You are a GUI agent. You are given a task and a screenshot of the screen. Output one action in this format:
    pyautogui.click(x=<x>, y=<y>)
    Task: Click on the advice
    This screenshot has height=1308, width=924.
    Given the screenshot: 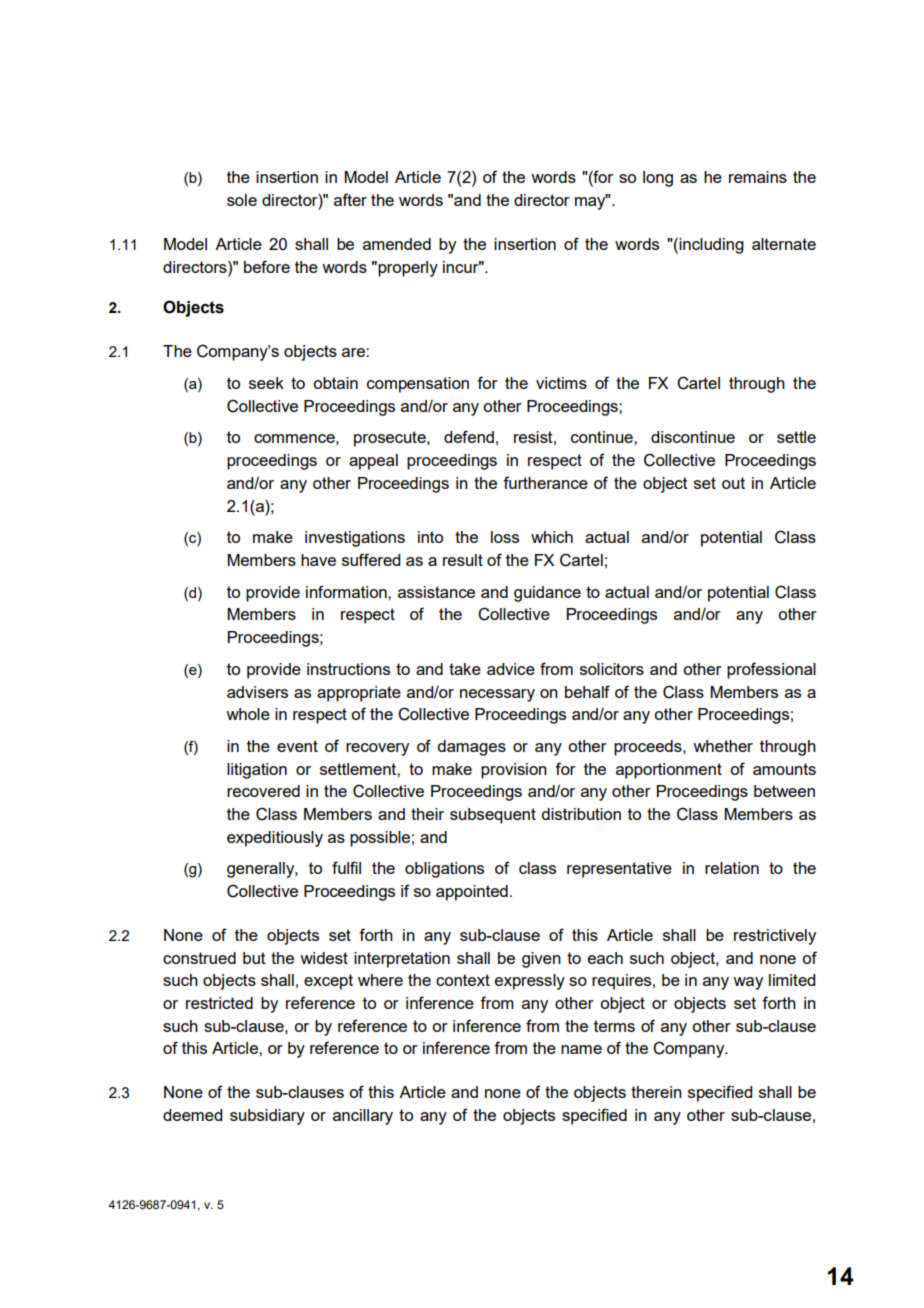 What is the action you would take?
    pyautogui.click(x=511, y=669)
